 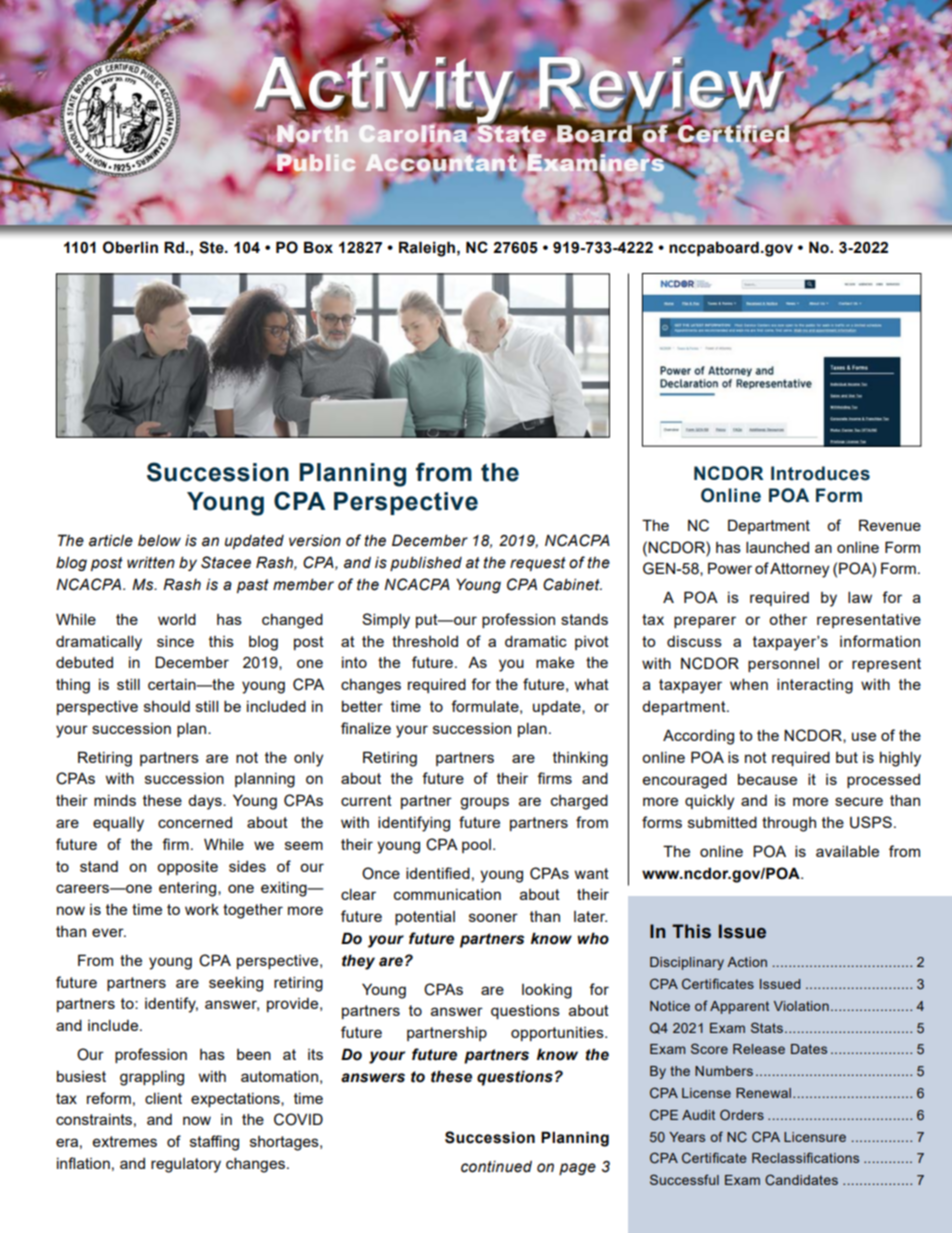 What do you see at coordinates (476, 846) in the image?
I see `pool` at bounding box center [476, 846].
